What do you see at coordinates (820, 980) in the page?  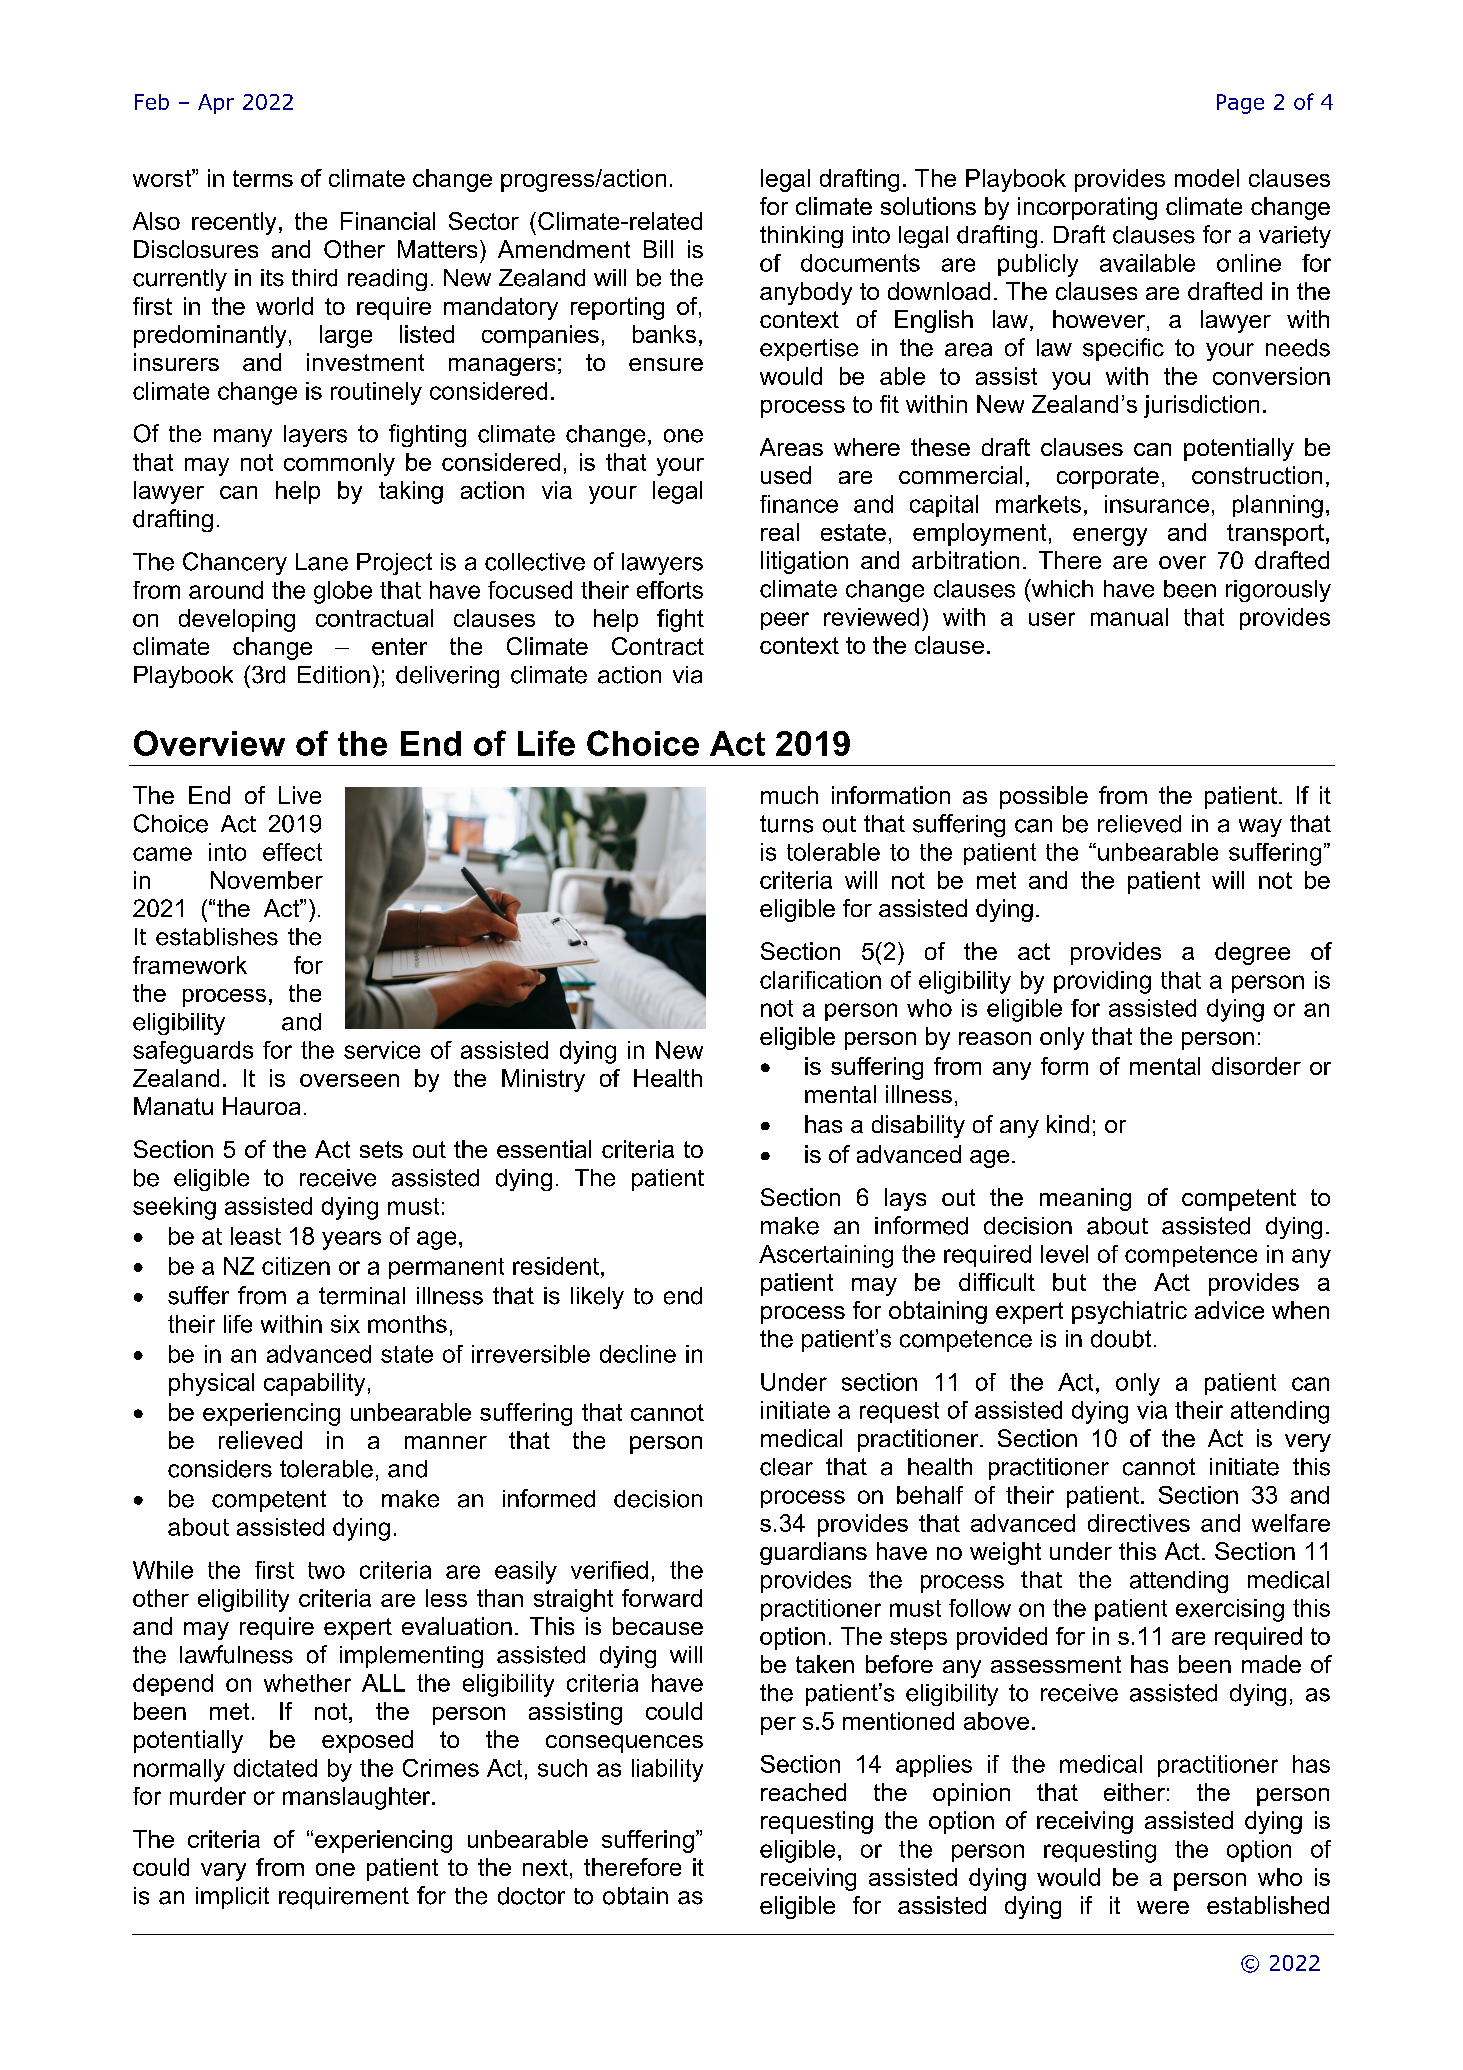 I see `clarification` at bounding box center [820, 980].
